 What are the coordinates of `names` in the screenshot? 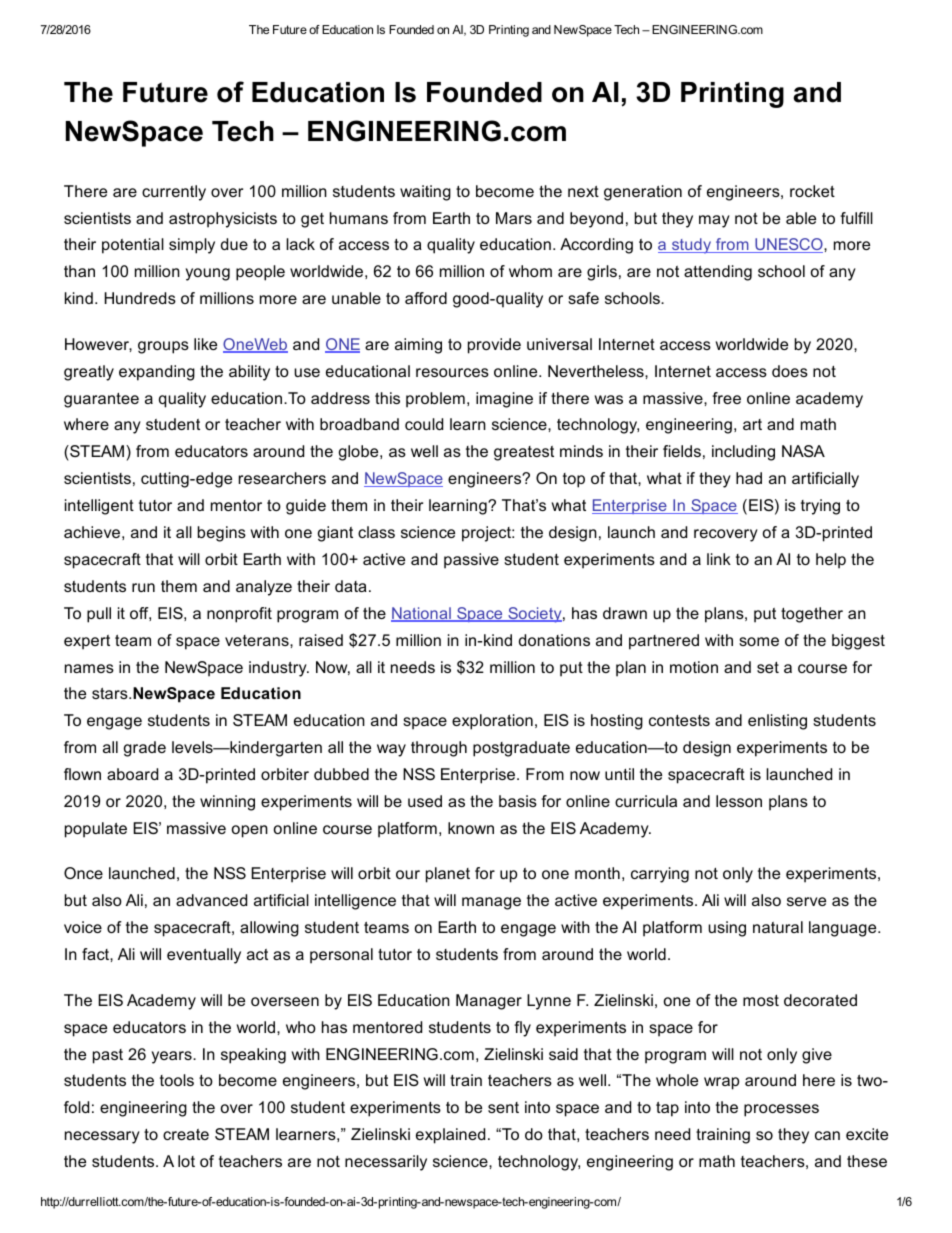 It's located at (89, 668).
